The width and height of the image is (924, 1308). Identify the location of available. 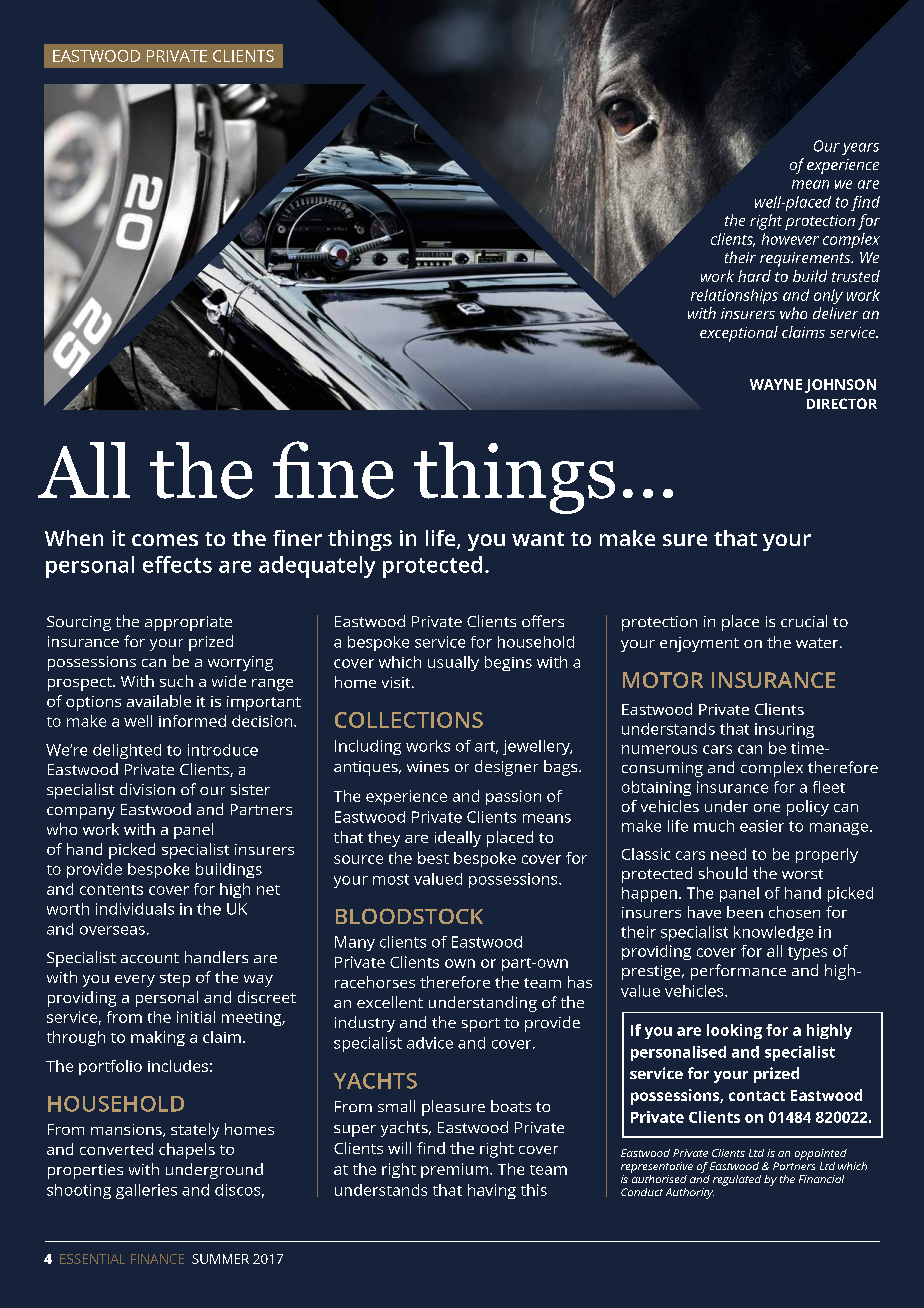
(159, 701).
